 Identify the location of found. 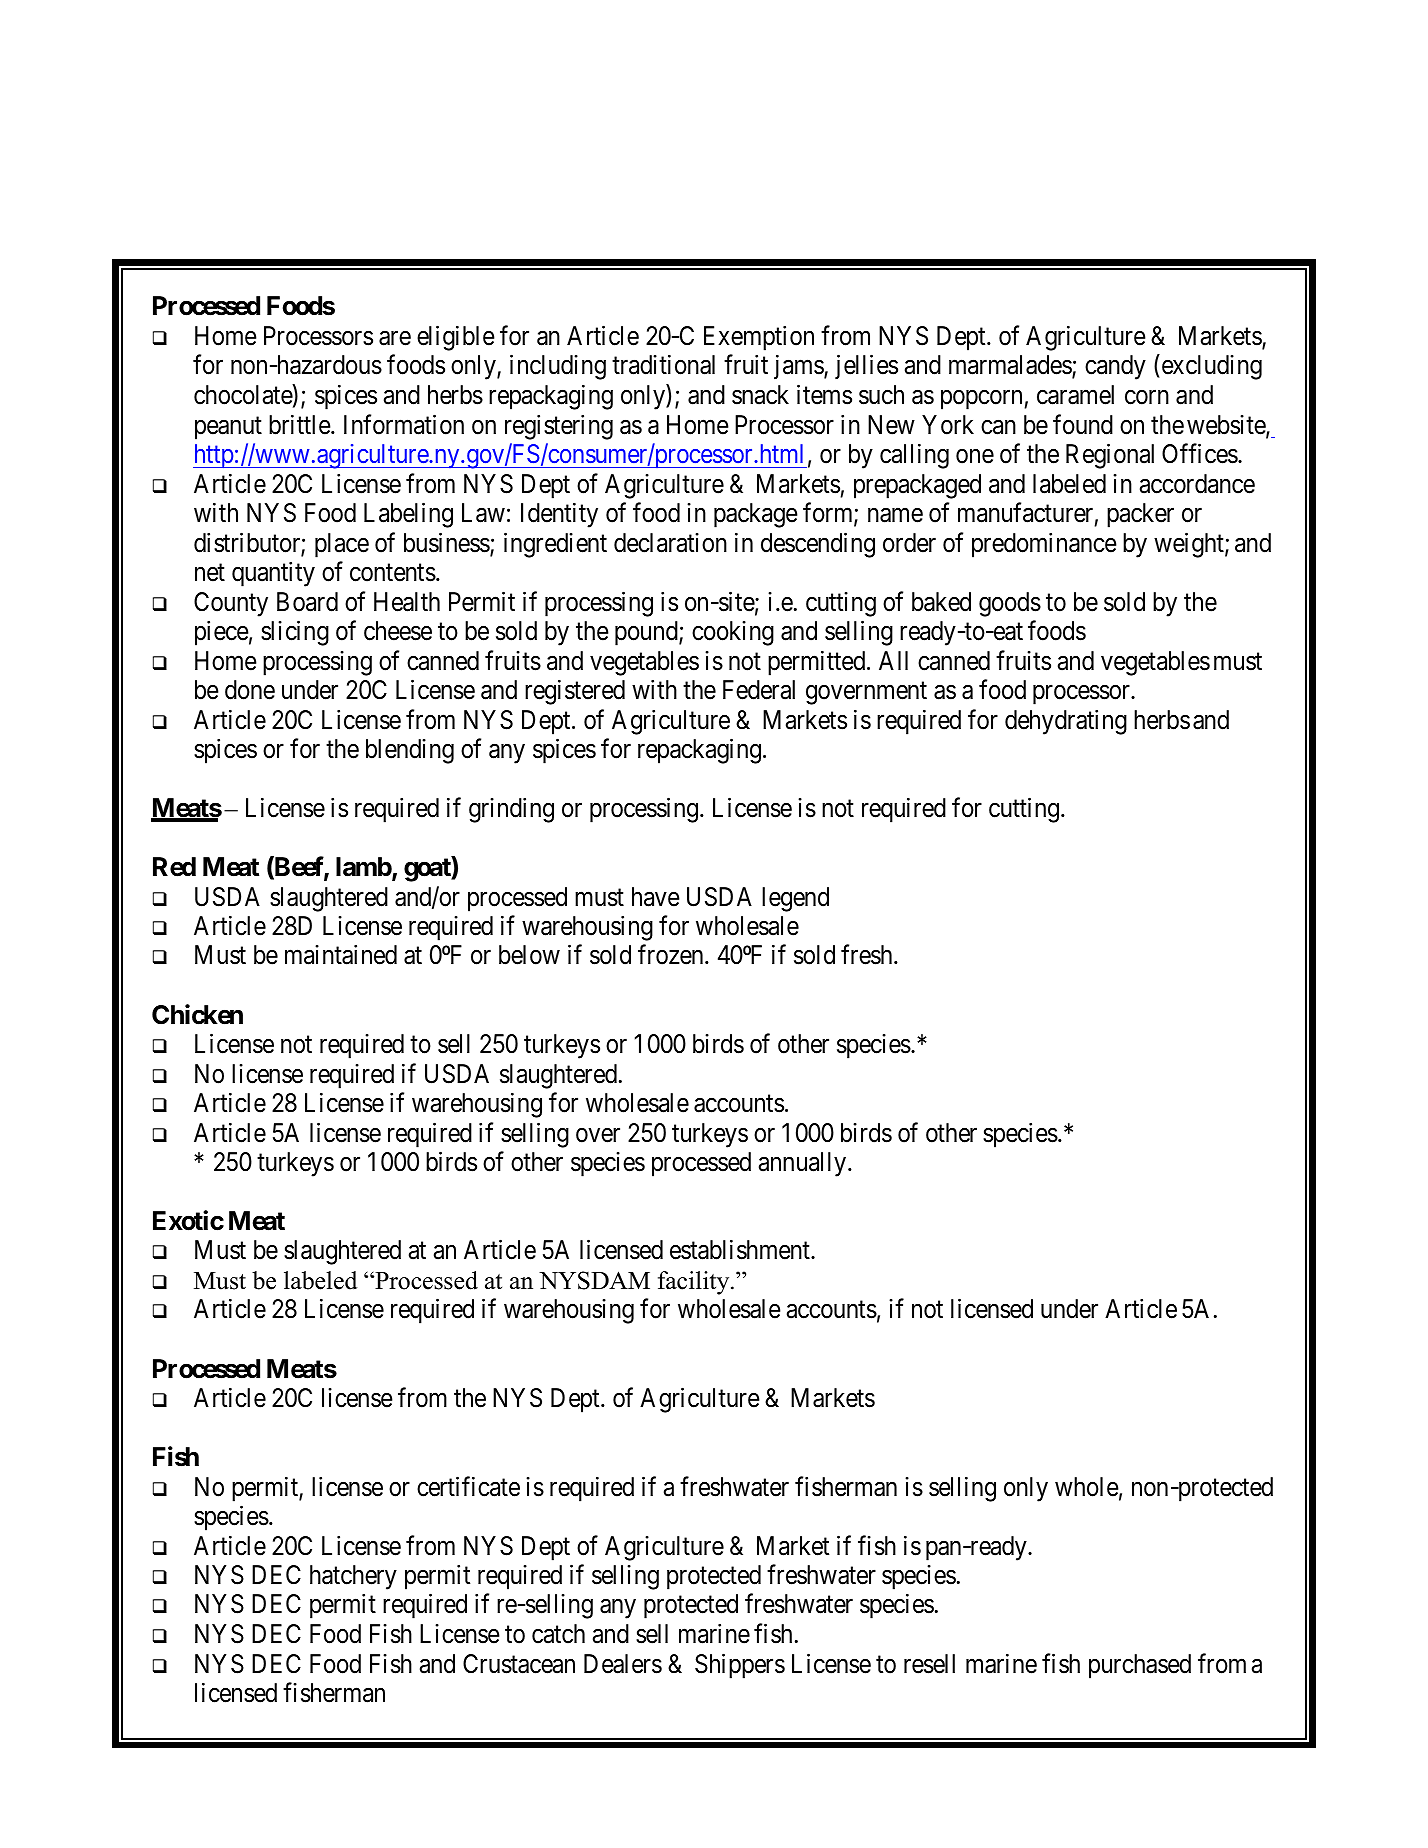
(1083, 424).
